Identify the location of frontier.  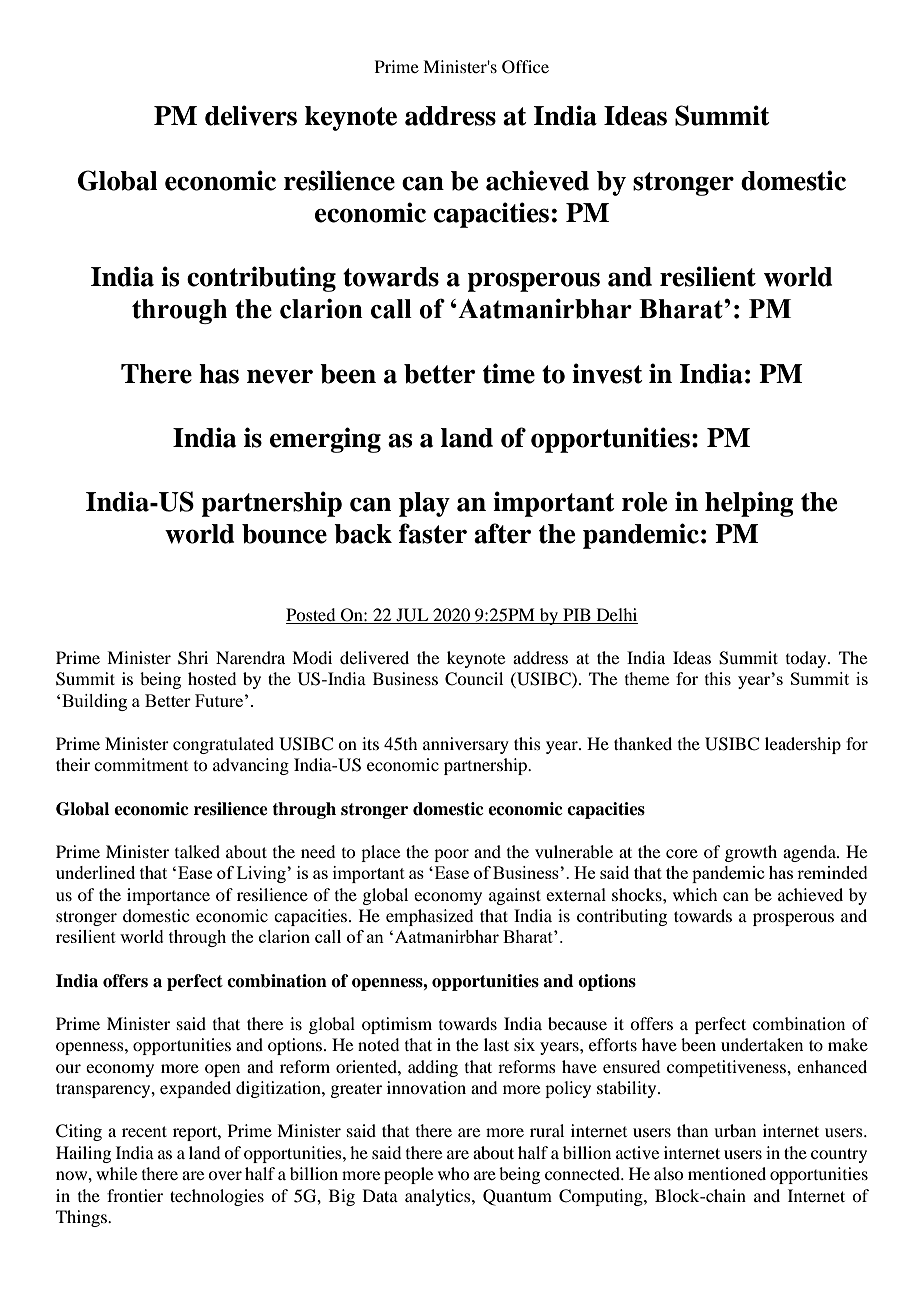
(135, 1195).
